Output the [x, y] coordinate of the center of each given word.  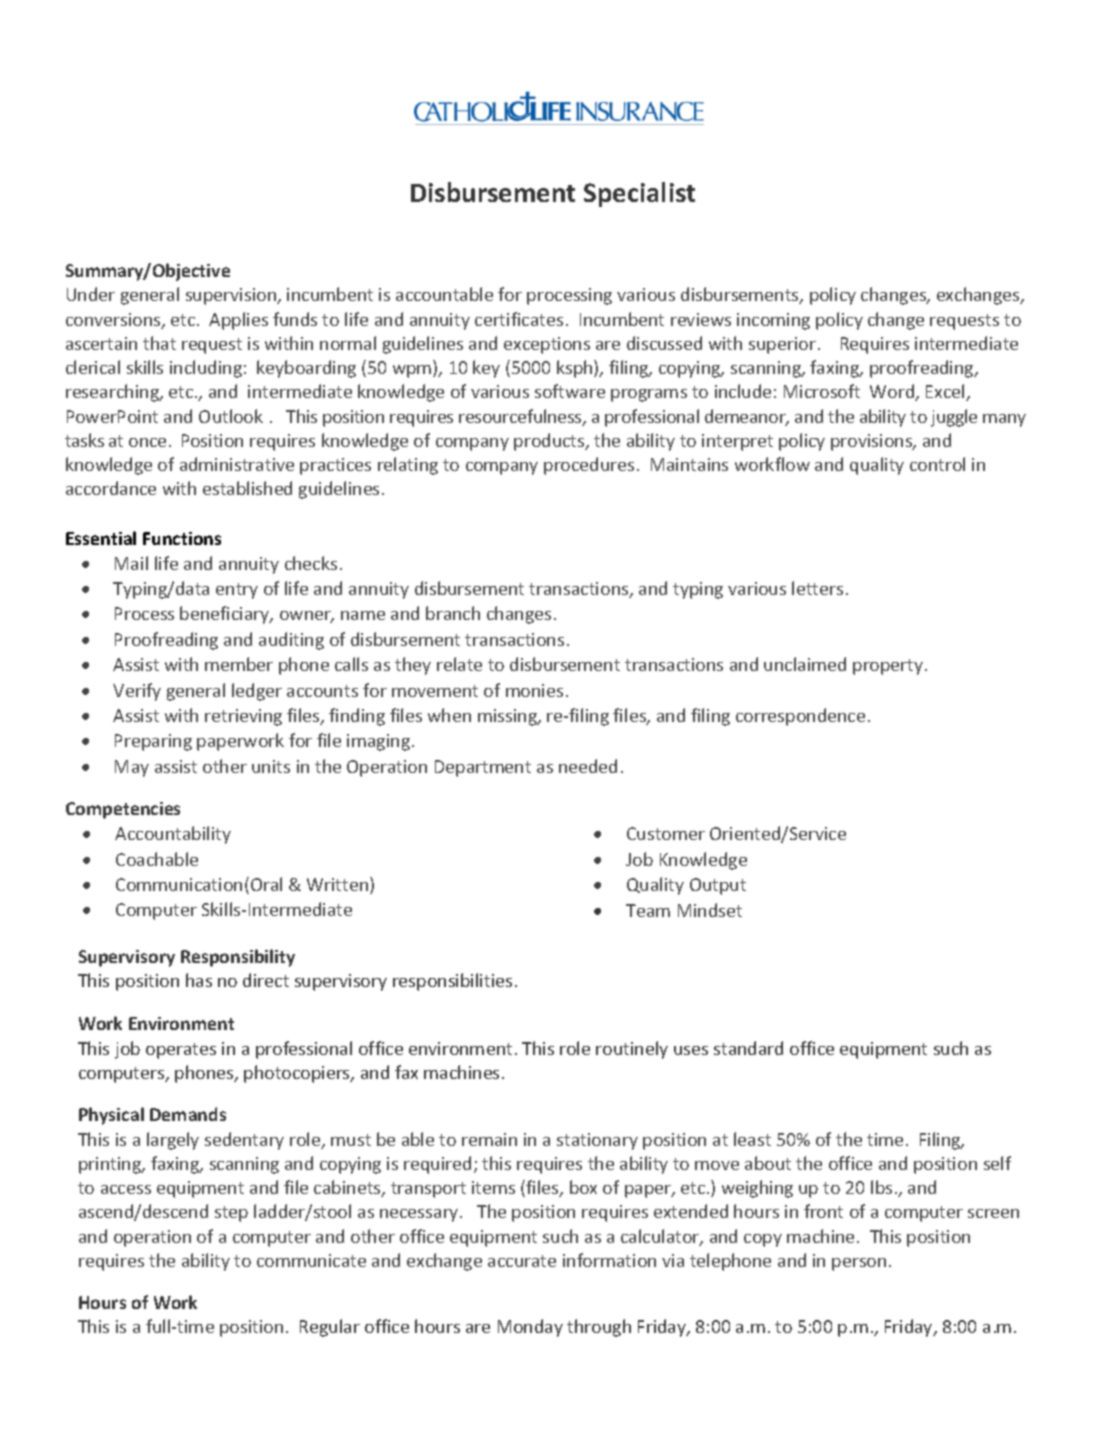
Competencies [123, 810]
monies [534, 690]
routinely [632, 1050]
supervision [232, 296]
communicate [311, 1260]
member [239, 664]
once [147, 442]
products [550, 442]
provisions [873, 442]
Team [648, 910]
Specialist [639, 194]
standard [748, 1048]
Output [718, 886]
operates [181, 1051]
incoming [773, 321]
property [888, 667]
